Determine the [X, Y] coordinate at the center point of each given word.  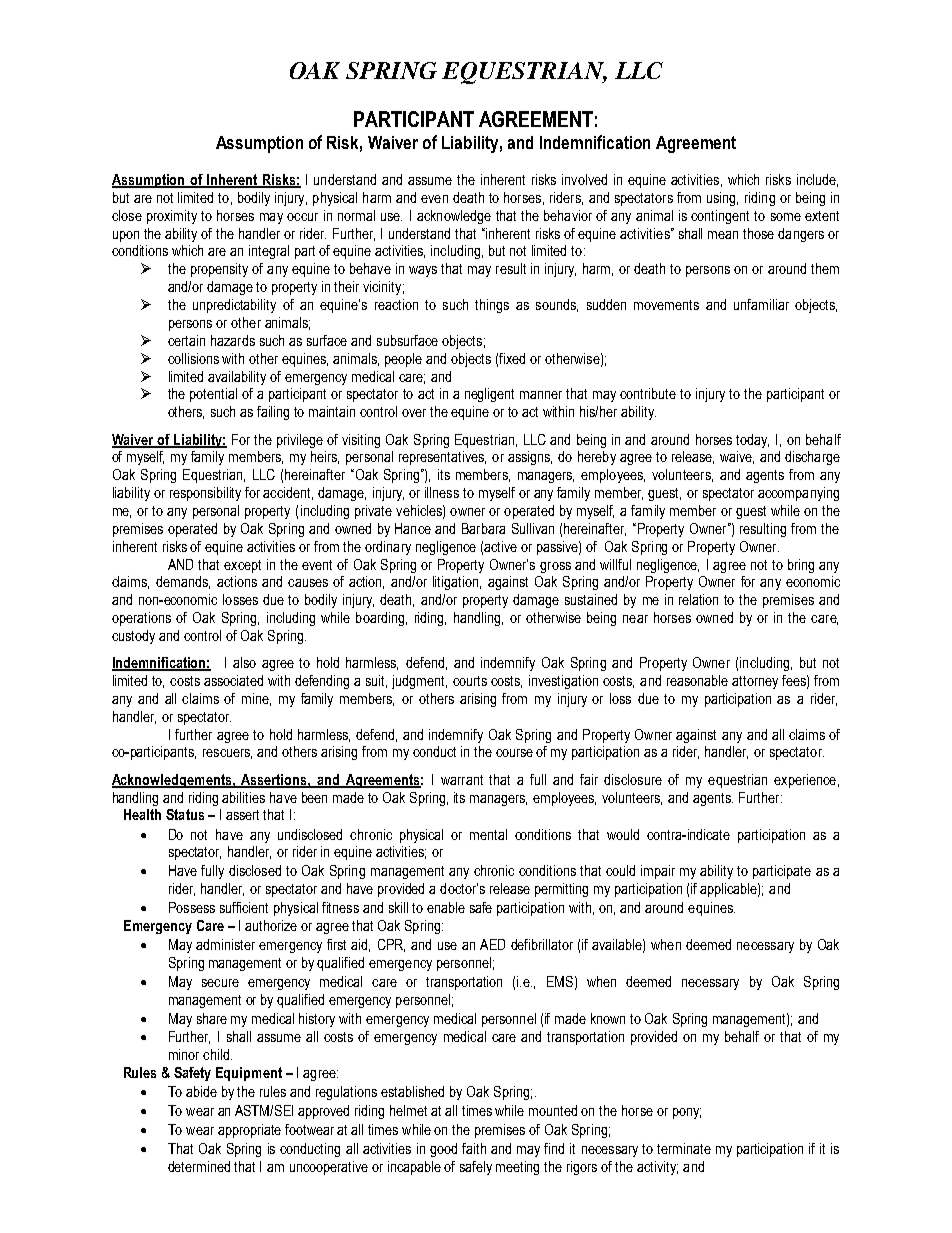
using [722, 199]
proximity [172, 217]
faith [474, 1148]
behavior [568, 215]
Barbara [483, 528]
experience [805, 781]
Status [185, 814]
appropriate [249, 1131]
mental [488, 834]
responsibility [205, 494]
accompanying [798, 494]
